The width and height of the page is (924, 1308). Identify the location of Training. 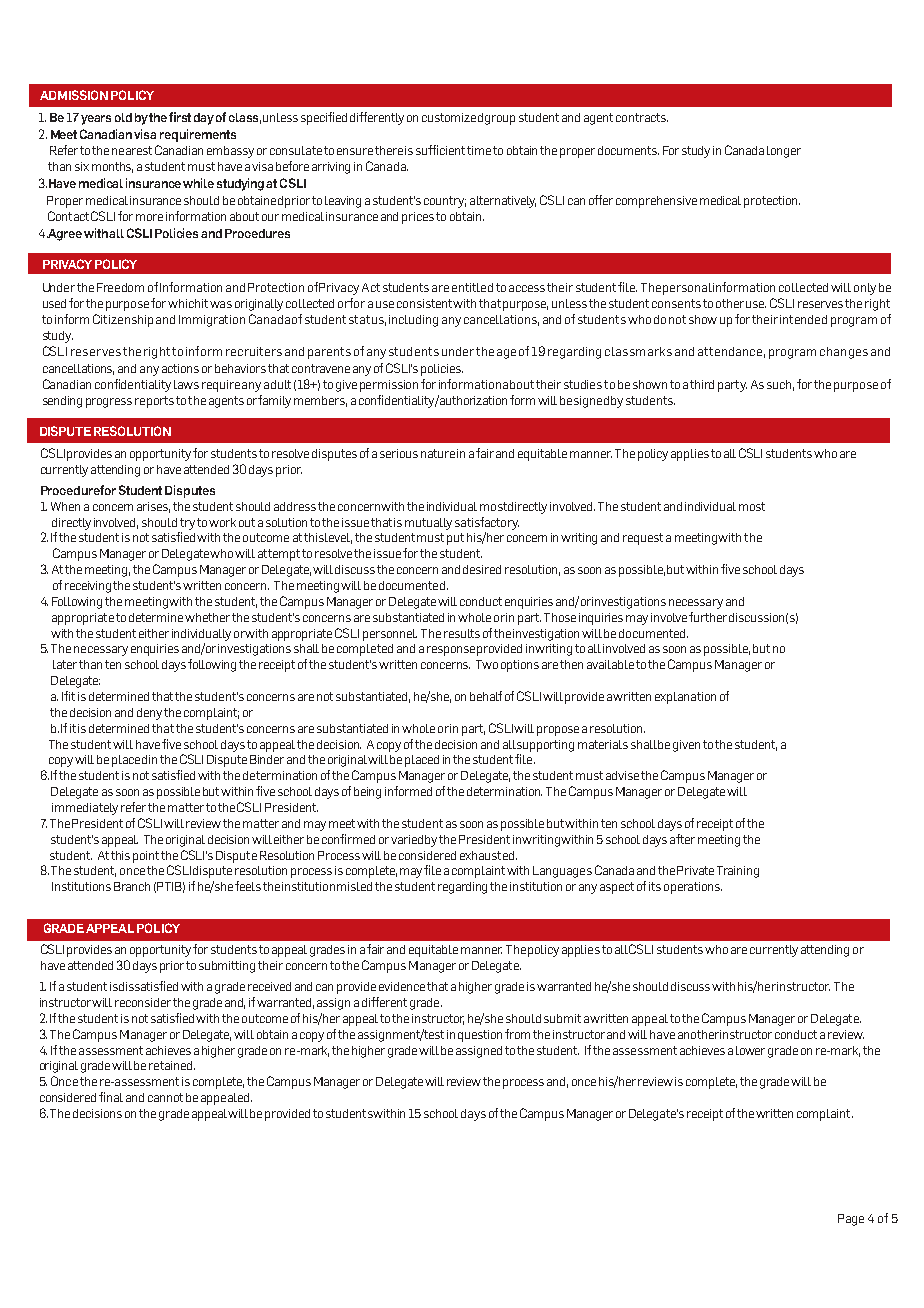
(738, 872).
